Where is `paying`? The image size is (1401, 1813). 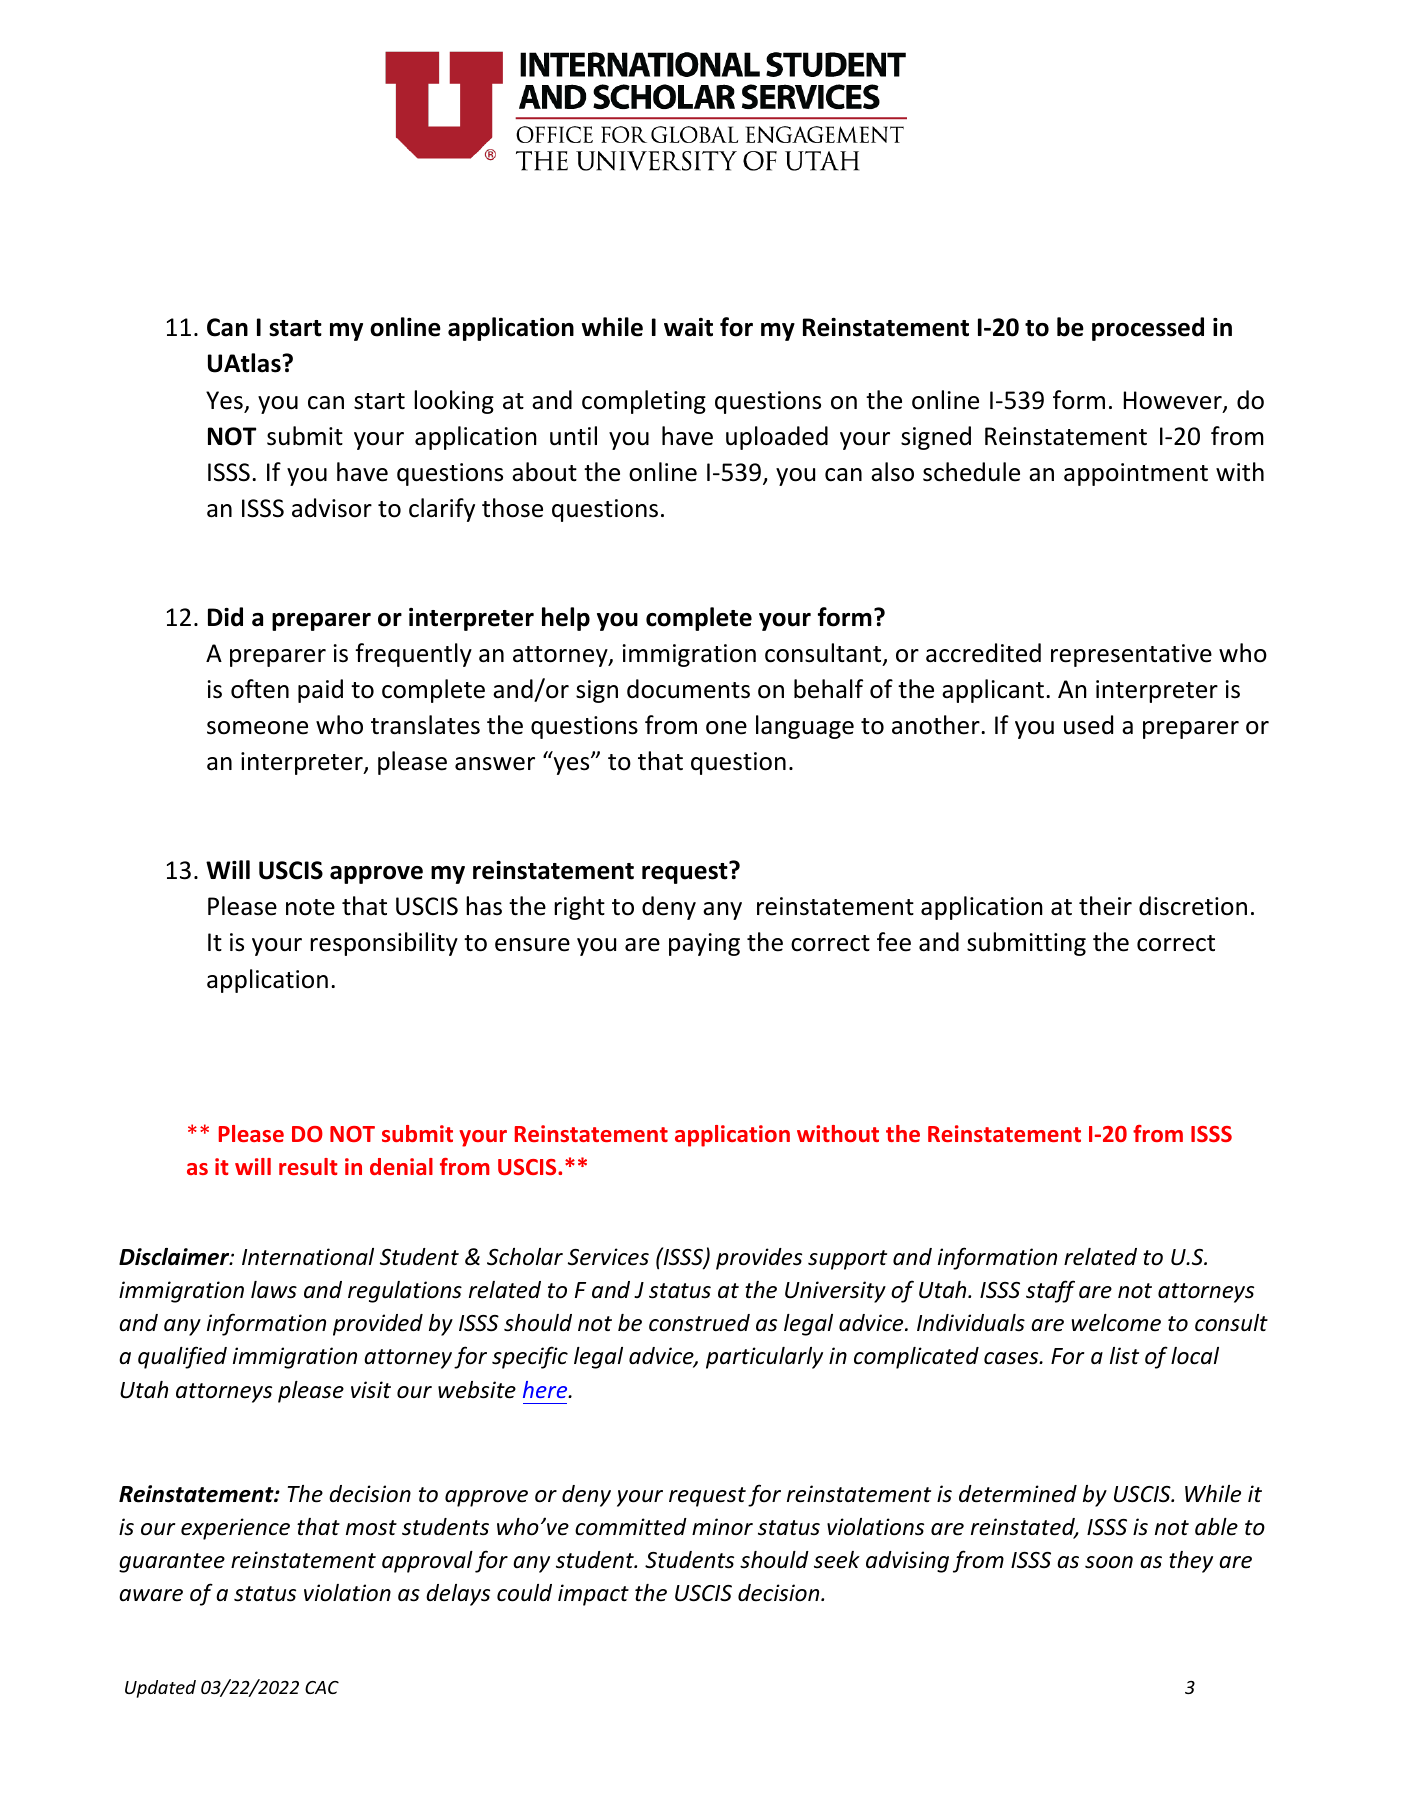 paying is located at coordinates (704, 944).
